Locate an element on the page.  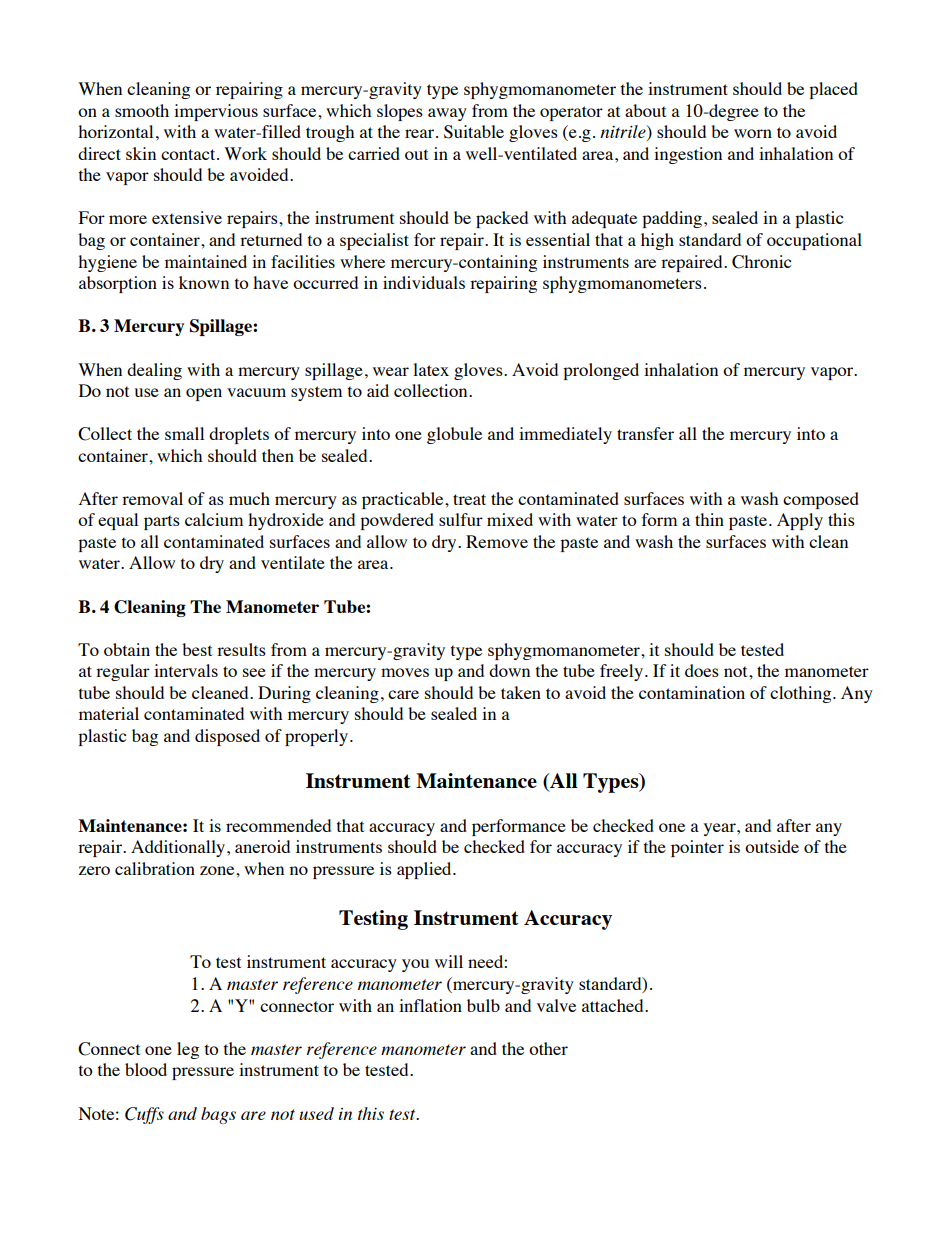
worn is located at coordinates (753, 133).
